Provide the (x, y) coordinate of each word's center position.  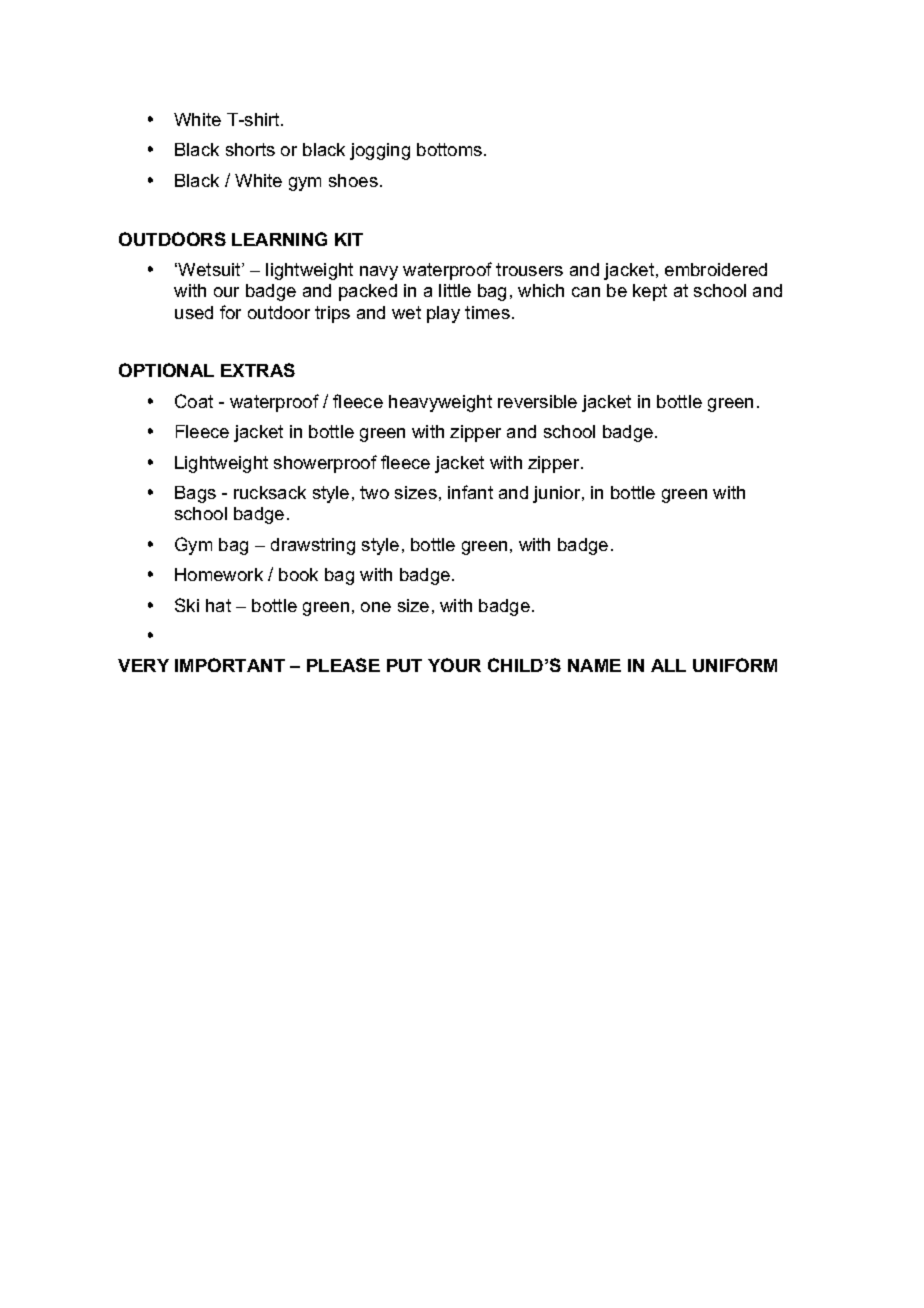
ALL (668, 665)
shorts (250, 149)
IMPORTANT (230, 665)
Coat (194, 401)
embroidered (716, 269)
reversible (537, 401)
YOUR (454, 665)
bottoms (451, 149)
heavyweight (440, 403)
